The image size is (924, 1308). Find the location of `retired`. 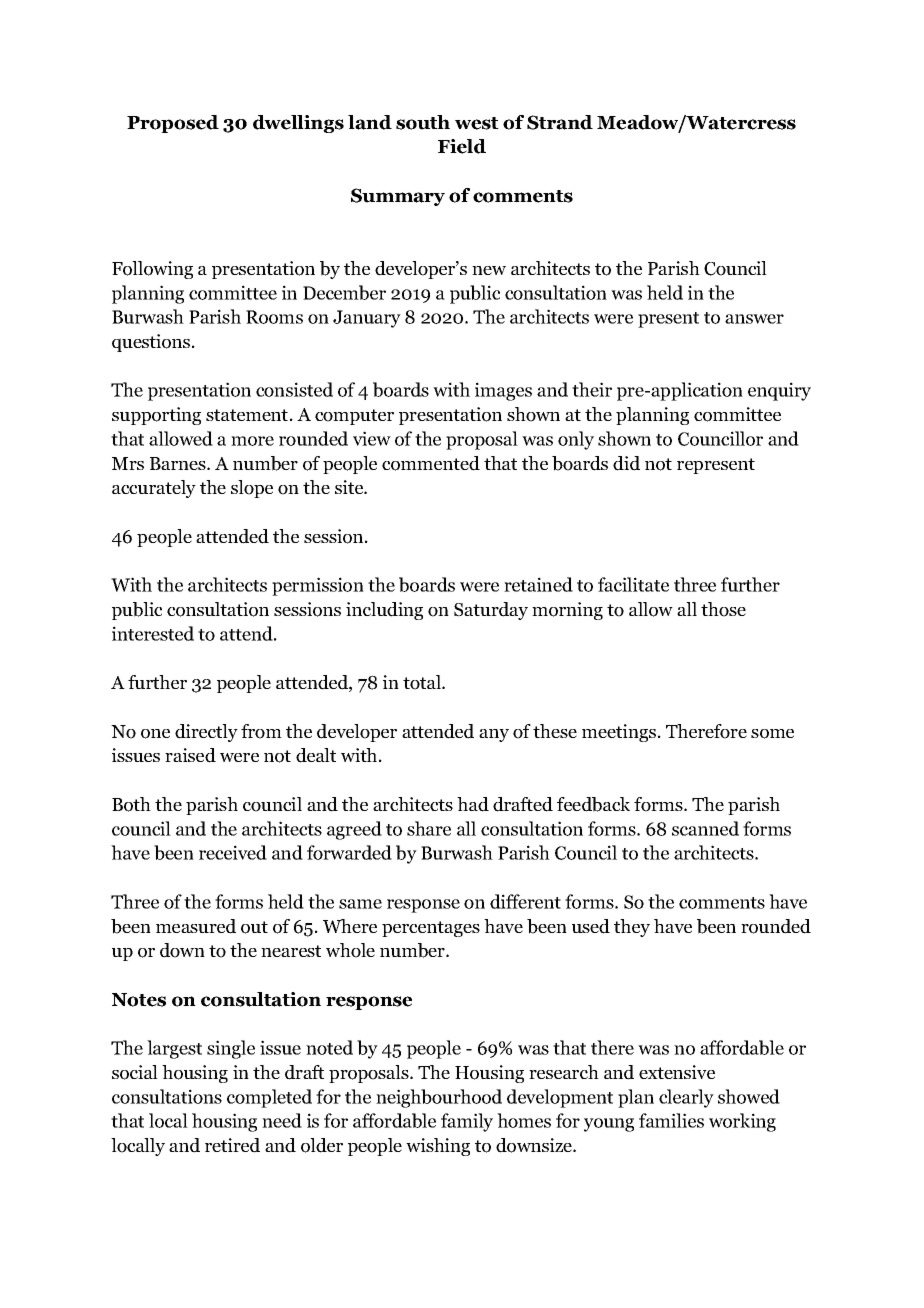

retired is located at coordinates (232, 1145).
